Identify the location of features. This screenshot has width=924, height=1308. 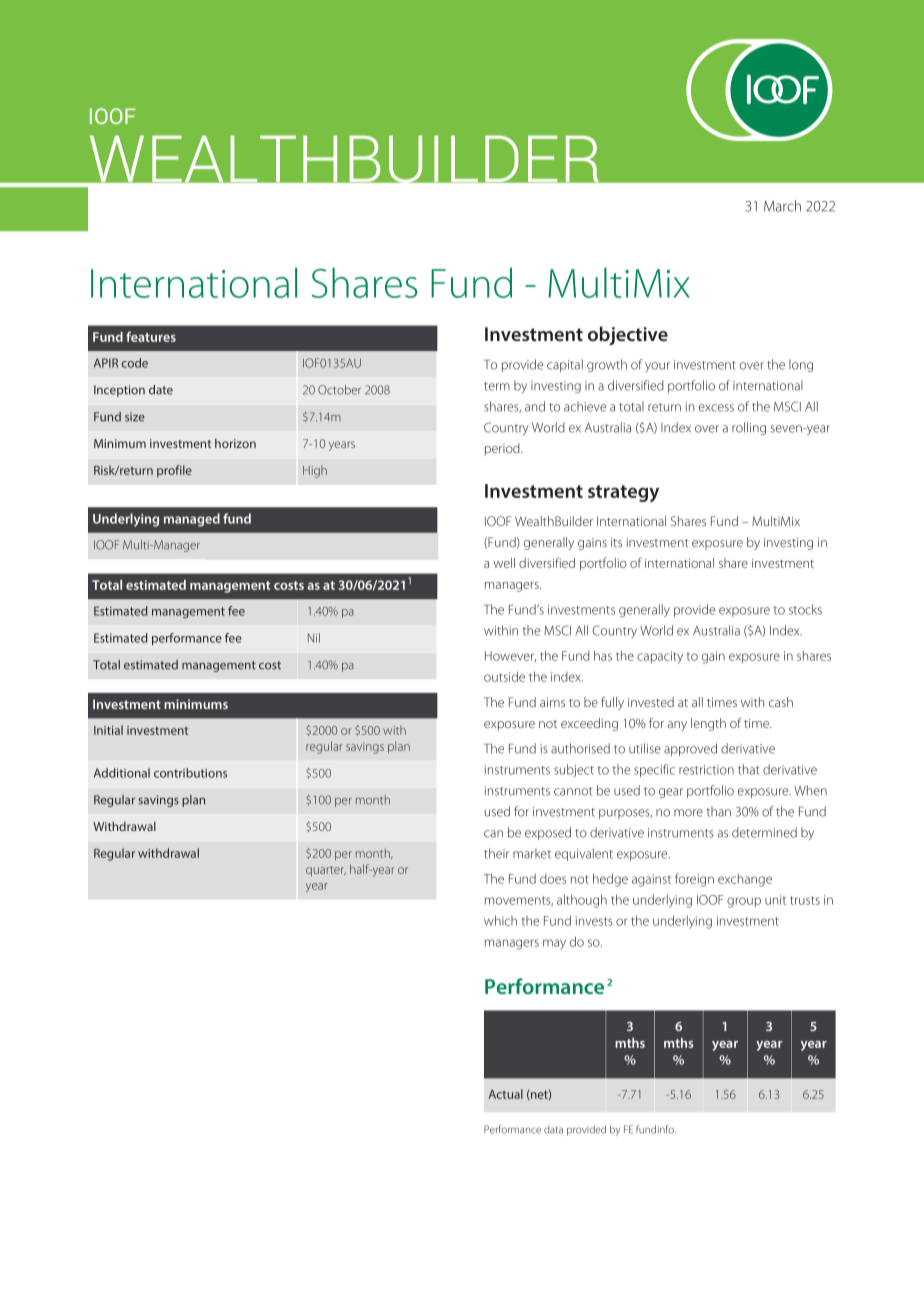
(151, 336).
